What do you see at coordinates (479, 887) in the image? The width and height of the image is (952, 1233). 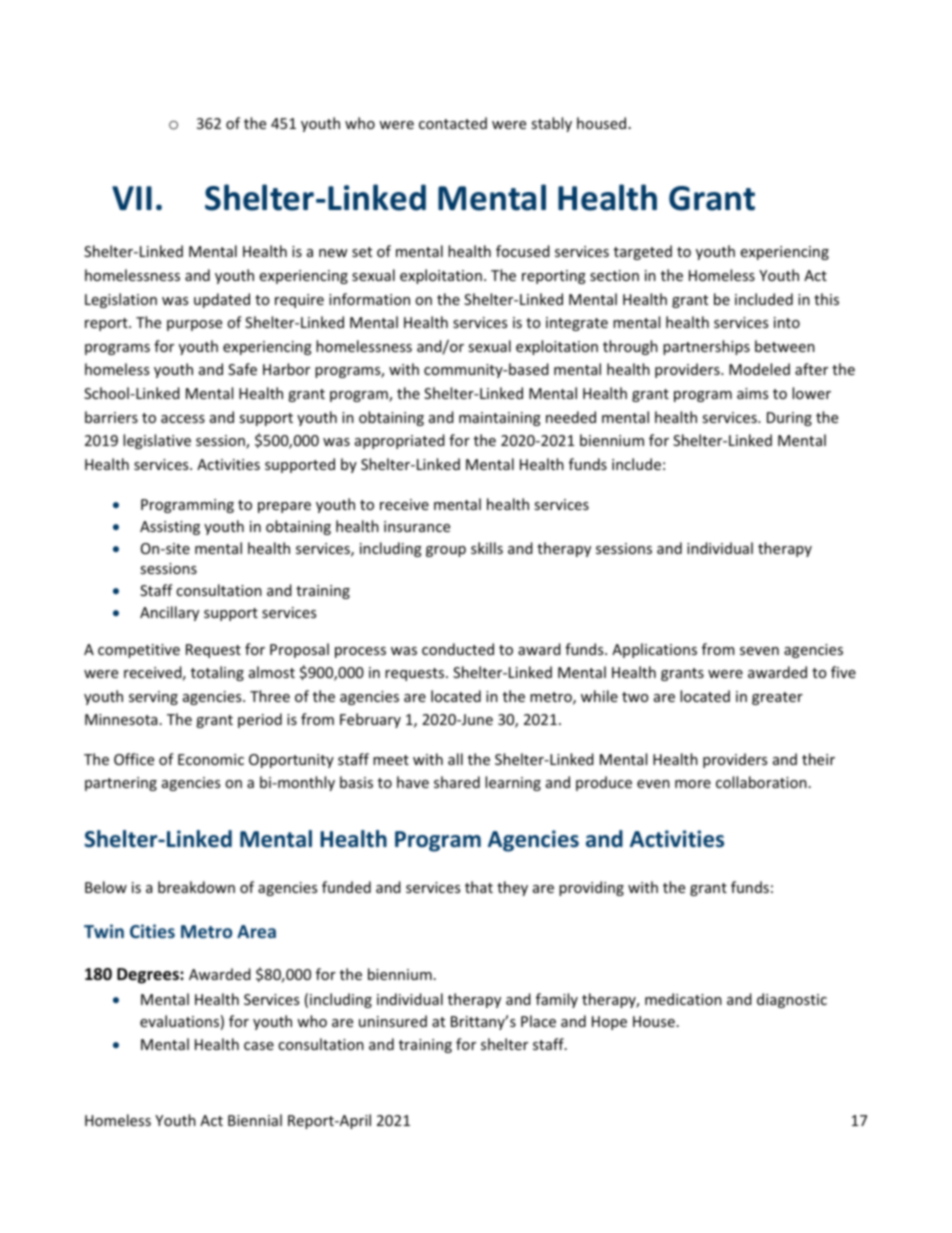 I see `that` at bounding box center [479, 887].
